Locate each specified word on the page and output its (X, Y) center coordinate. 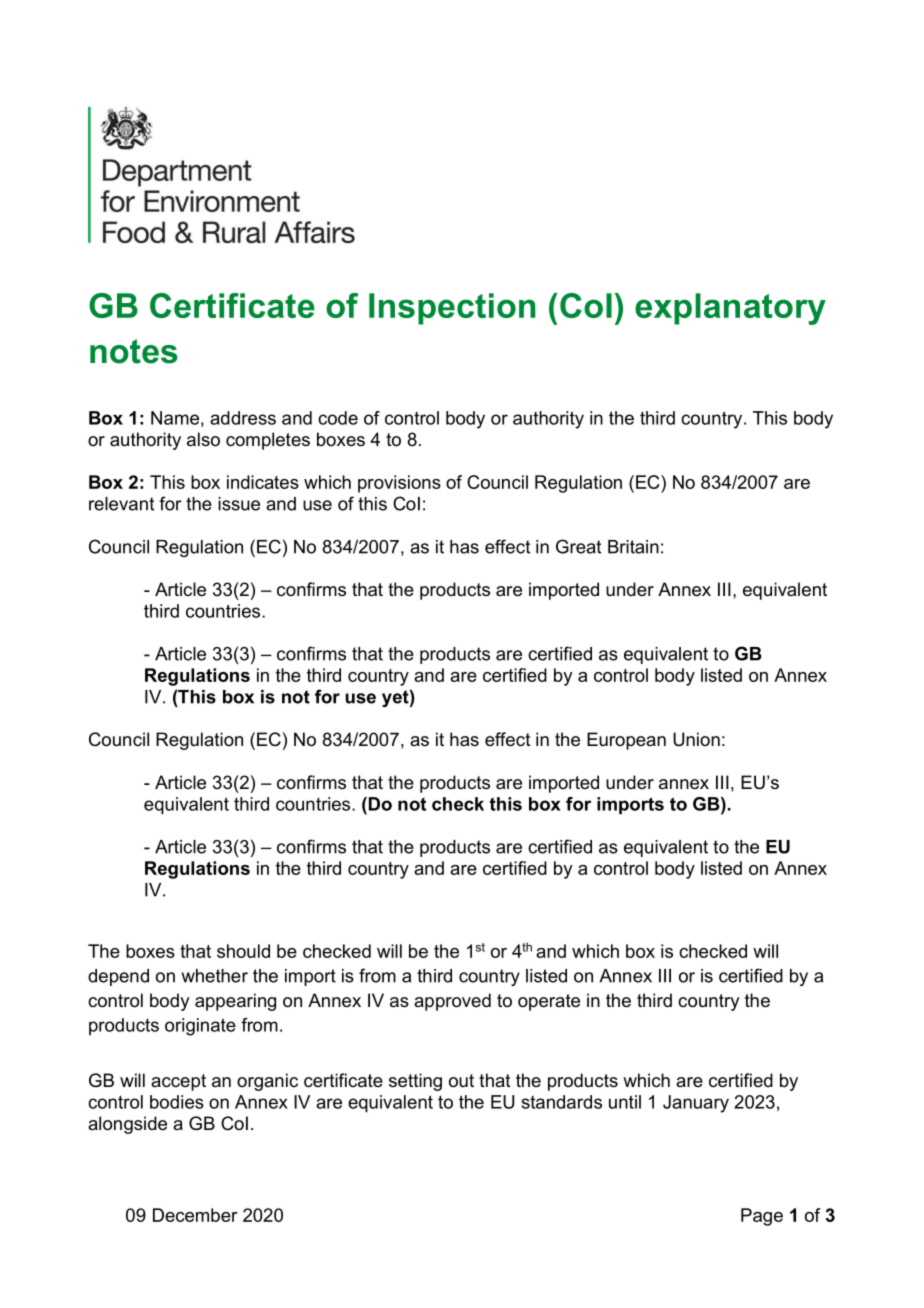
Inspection (452, 309)
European (626, 741)
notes (134, 351)
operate (549, 1002)
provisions (399, 484)
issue (239, 504)
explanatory (730, 309)
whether (215, 976)
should (243, 951)
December (195, 1215)
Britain (633, 547)
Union (696, 739)
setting (415, 1082)
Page (762, 1217)
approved (452, 1002)
